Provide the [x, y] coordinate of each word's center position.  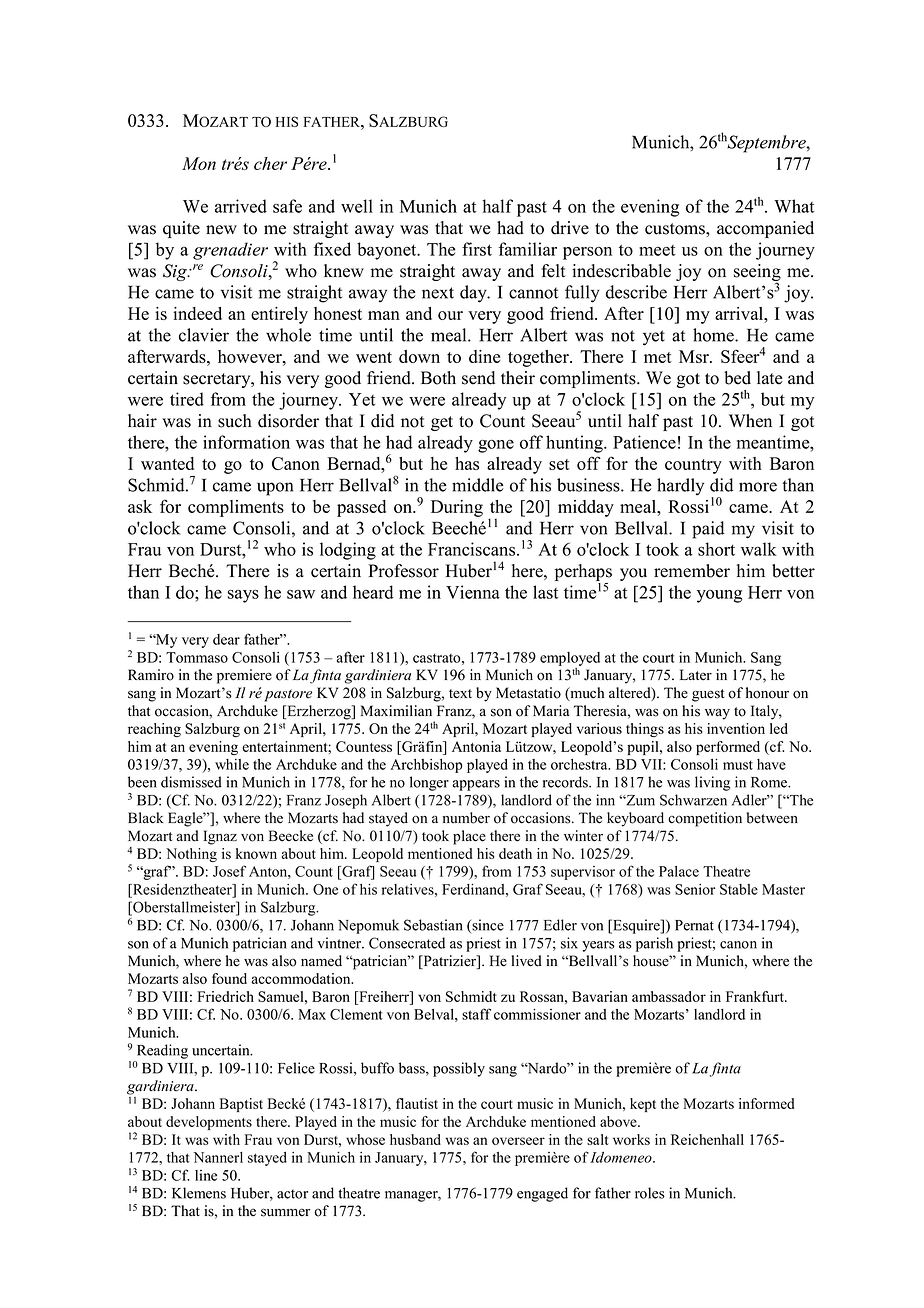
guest [708, 695]
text [460, 694]
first [477, 249]
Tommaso [197, 657]
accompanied [765, 229]
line [206, 1175]
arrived [241, 206]
